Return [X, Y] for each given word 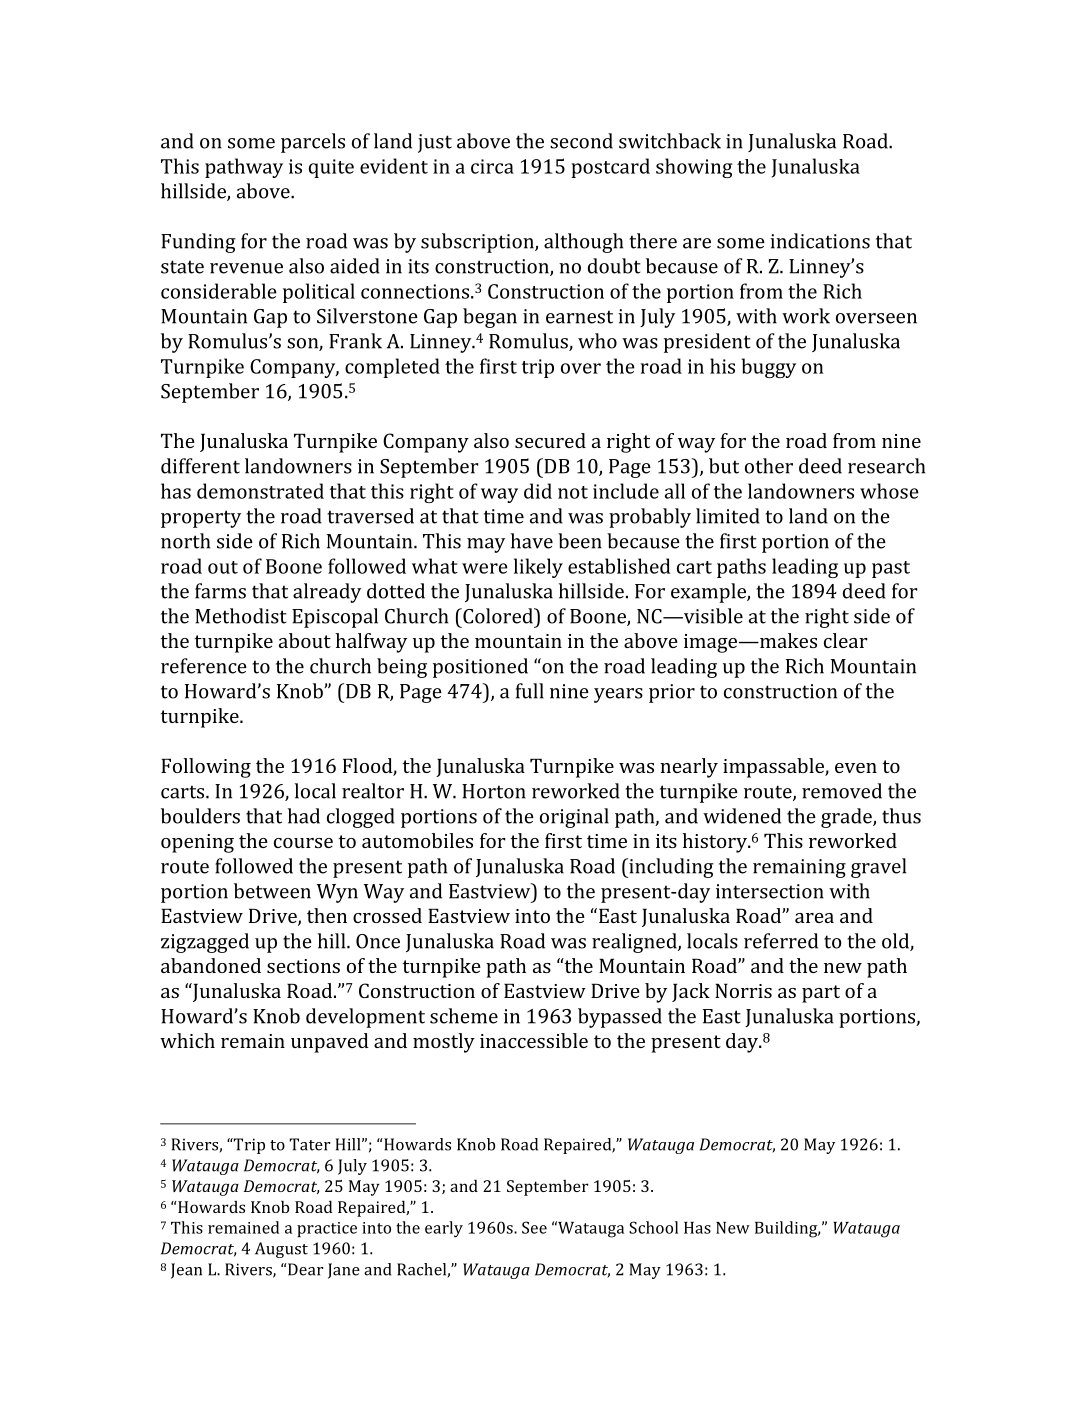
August [281, 1250]
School [653, 1227]
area [814, 918]
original [574, 818]
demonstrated [260, 491]
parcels [313, 143]
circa [492, 166]
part [821, 994]
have [532, 541]
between [272, 891]
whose [889, 491]
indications [820, 241]
